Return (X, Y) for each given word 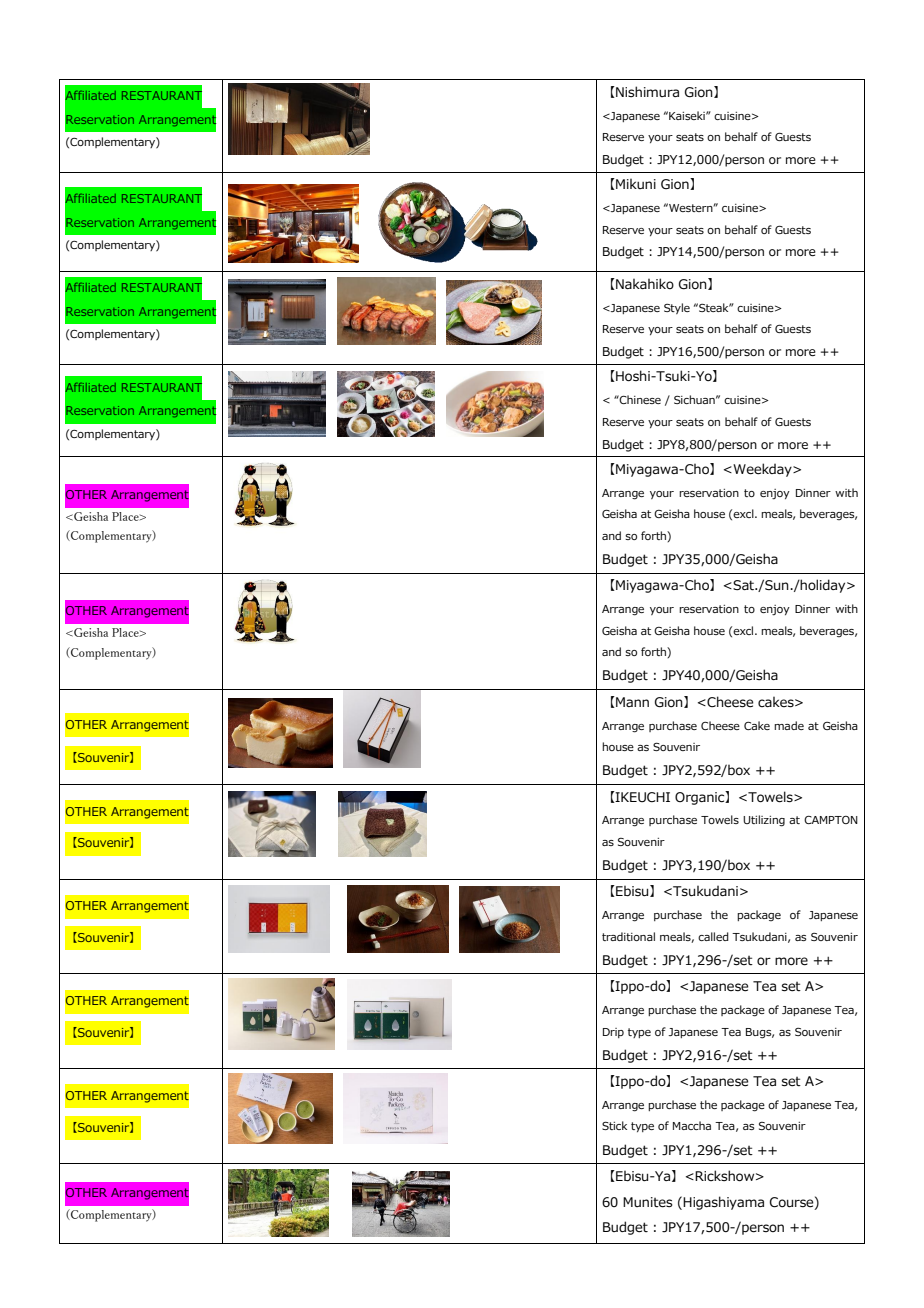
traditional (628, 936)
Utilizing (764, 821)
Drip (613, 1033)
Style (677, 308)
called (713, 936)
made (789, 725)
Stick (614, 1125)
